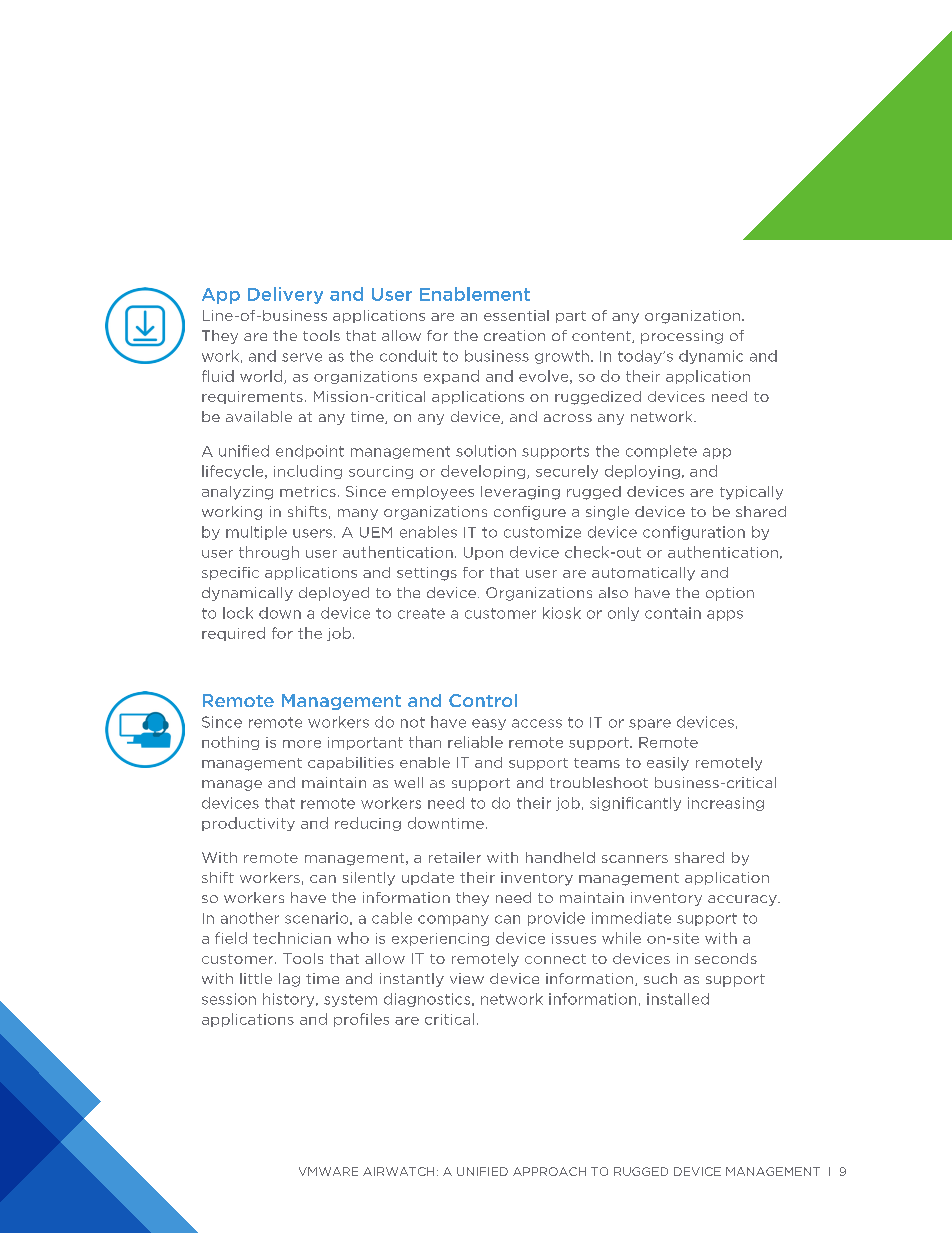 The image size is (952, 1233). Describe the element at coordinates (484, 472) in the screenshot. I see `developing` at that location.
